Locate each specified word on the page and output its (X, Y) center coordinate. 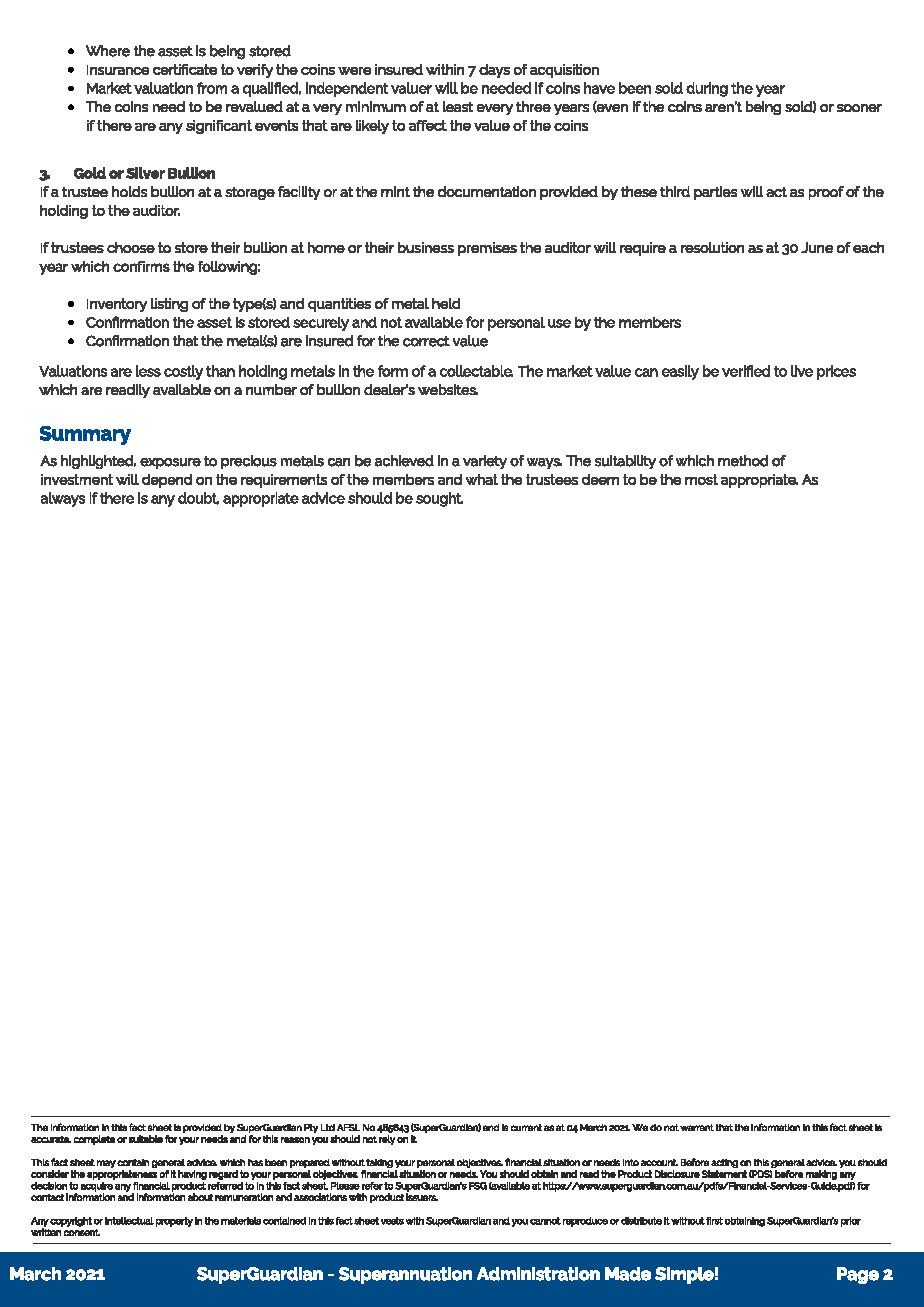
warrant (697, 1127)
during (707, 89)
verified (746, 371)
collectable (476, 371)
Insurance (118, 70)
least (458, 106)
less (148, 371)
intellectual (129, 1221)
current (526, 1127)
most (701, 479)
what (482, 479)
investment (77, 479)
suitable (146, 1139)
